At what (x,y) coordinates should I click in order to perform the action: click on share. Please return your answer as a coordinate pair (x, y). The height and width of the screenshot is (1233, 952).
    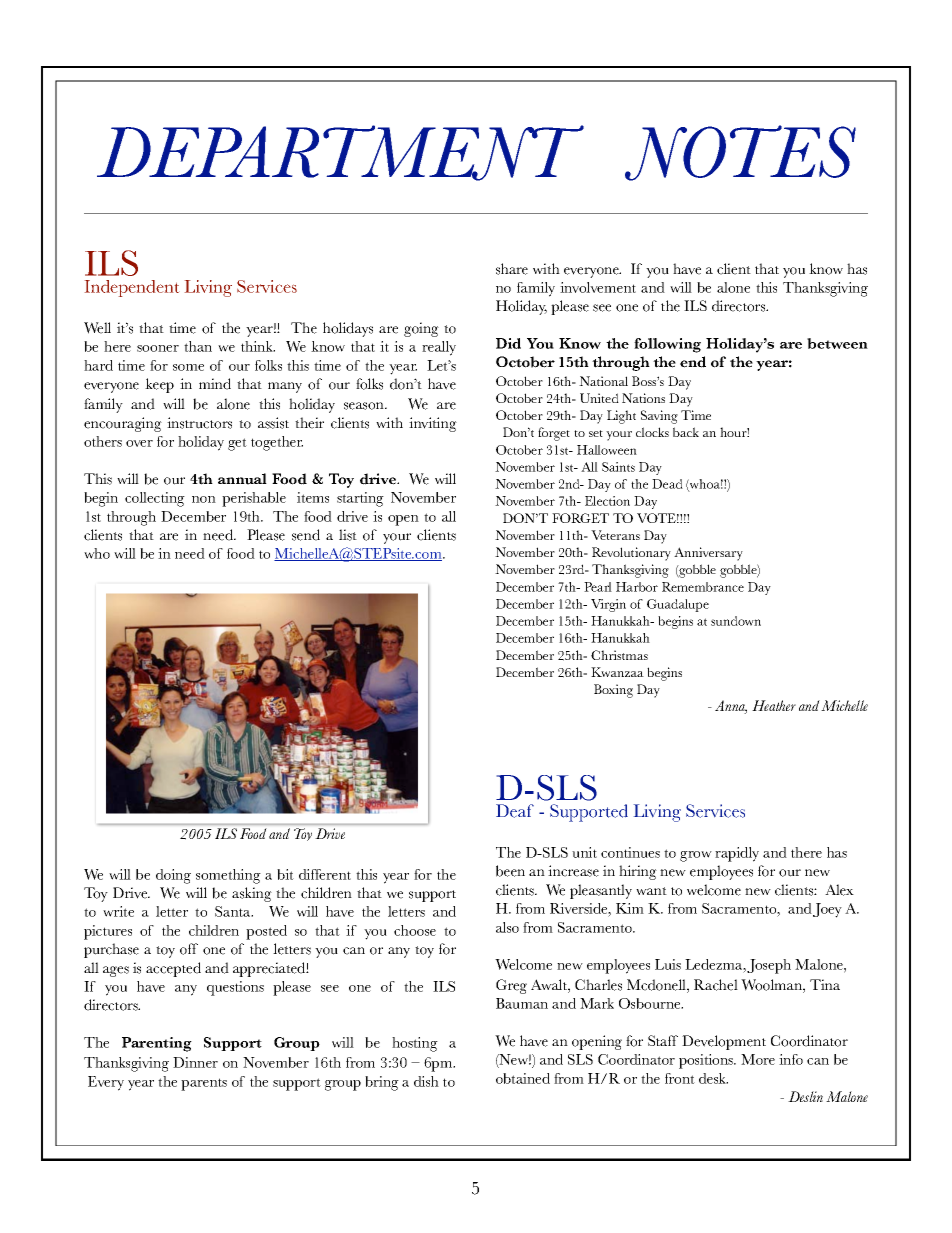
    Looking at the image, I should click on (512, 269).
